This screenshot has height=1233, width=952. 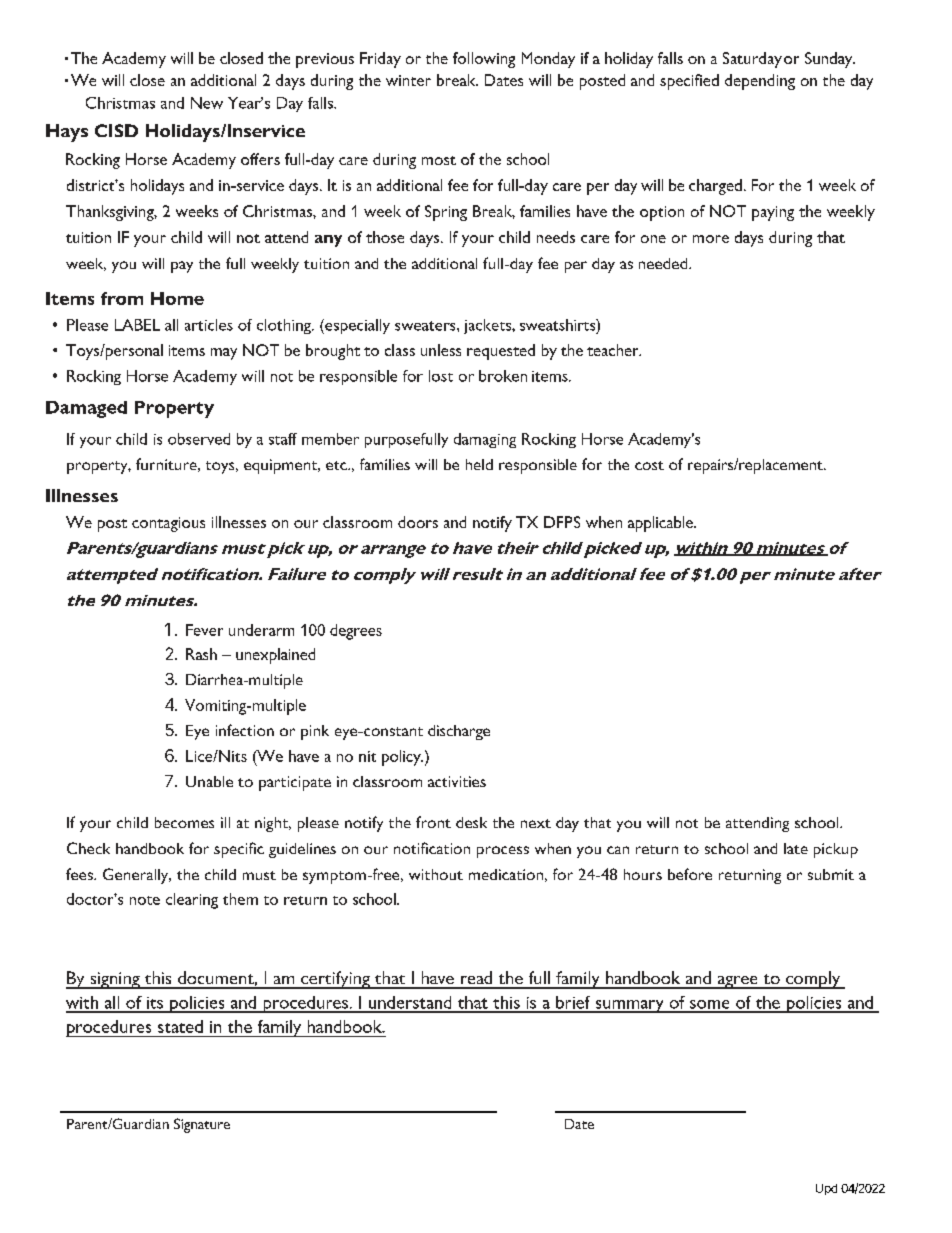 I want to click on certifying, so click(x=335, y=980).
